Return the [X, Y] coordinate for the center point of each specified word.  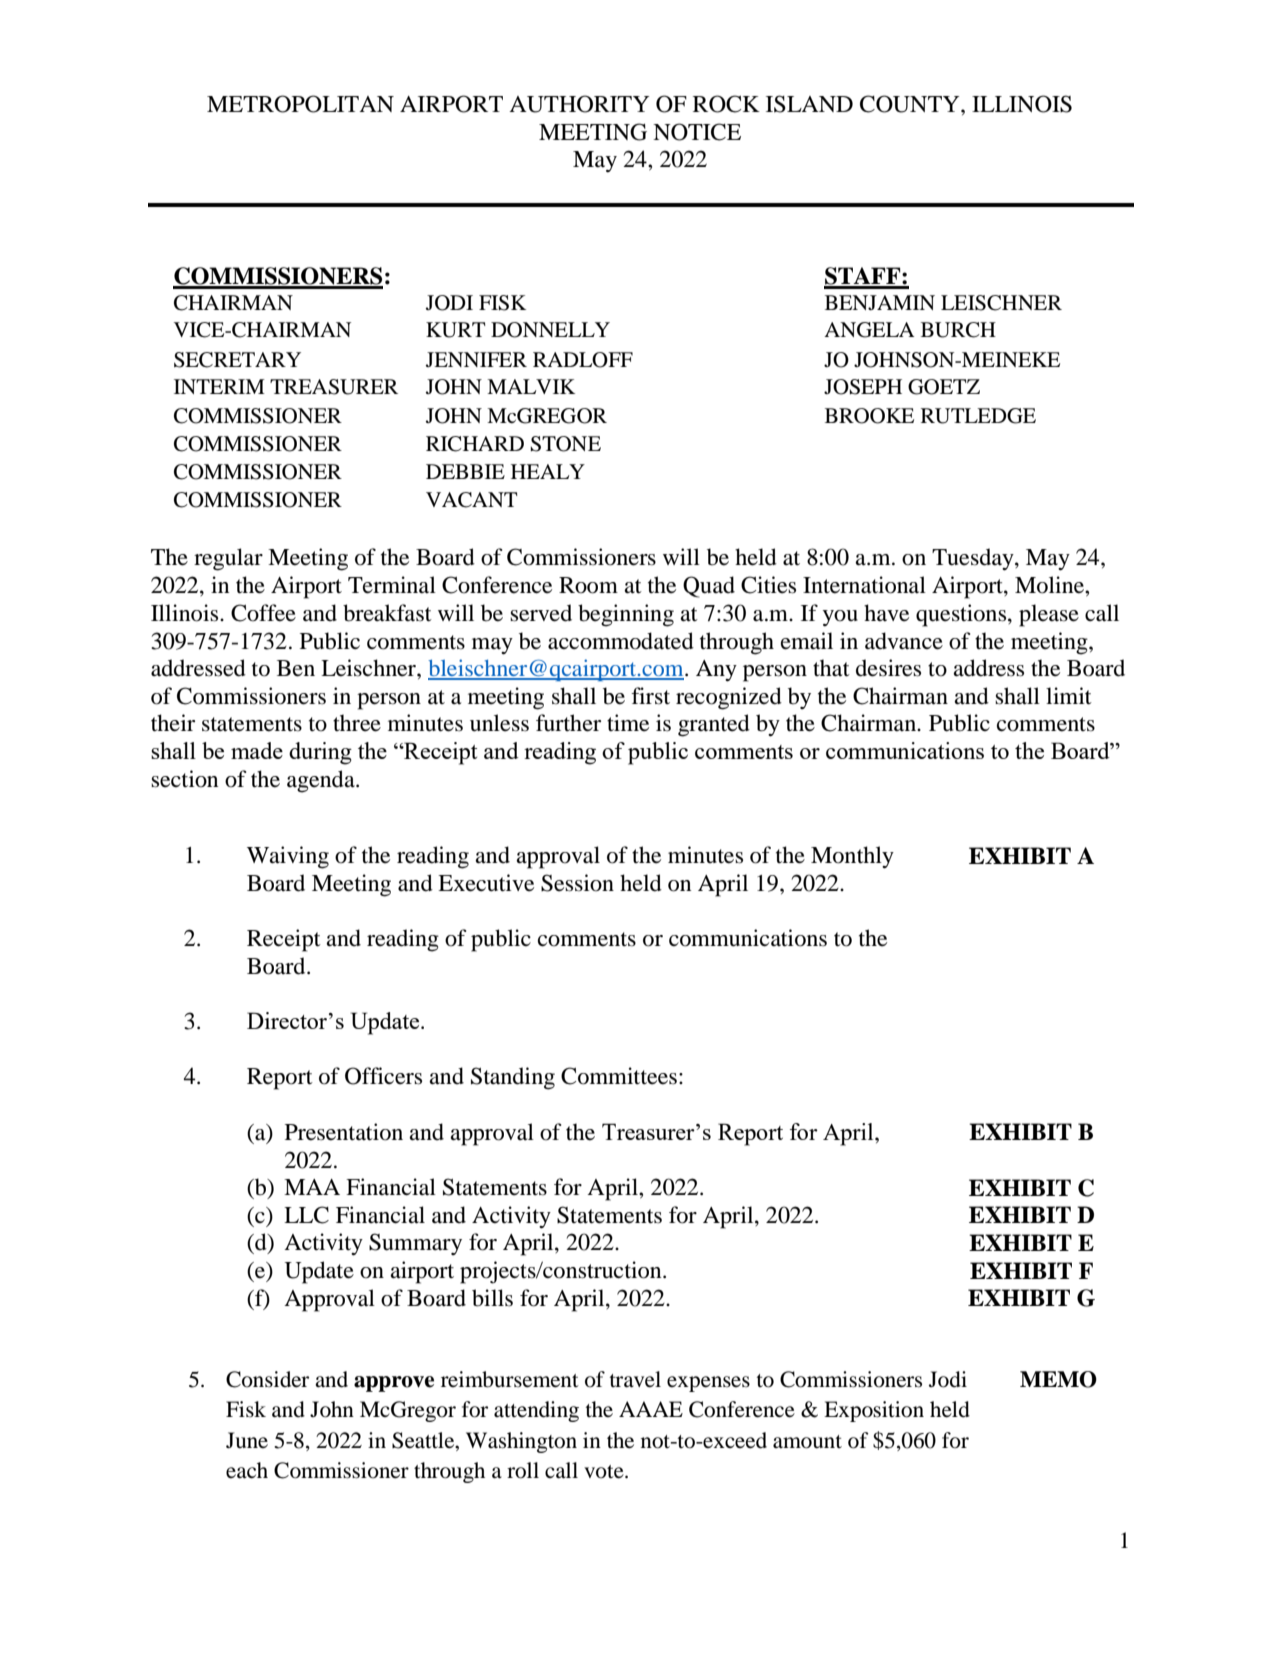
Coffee [263, 613]
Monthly [852, 857]
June [247, 1440]
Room [588, 585]
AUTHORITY [579, 104]
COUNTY [911, 104]
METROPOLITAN [300, 104]
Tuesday [974, 559]
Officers [383, 1076]
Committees [619, 1076]
